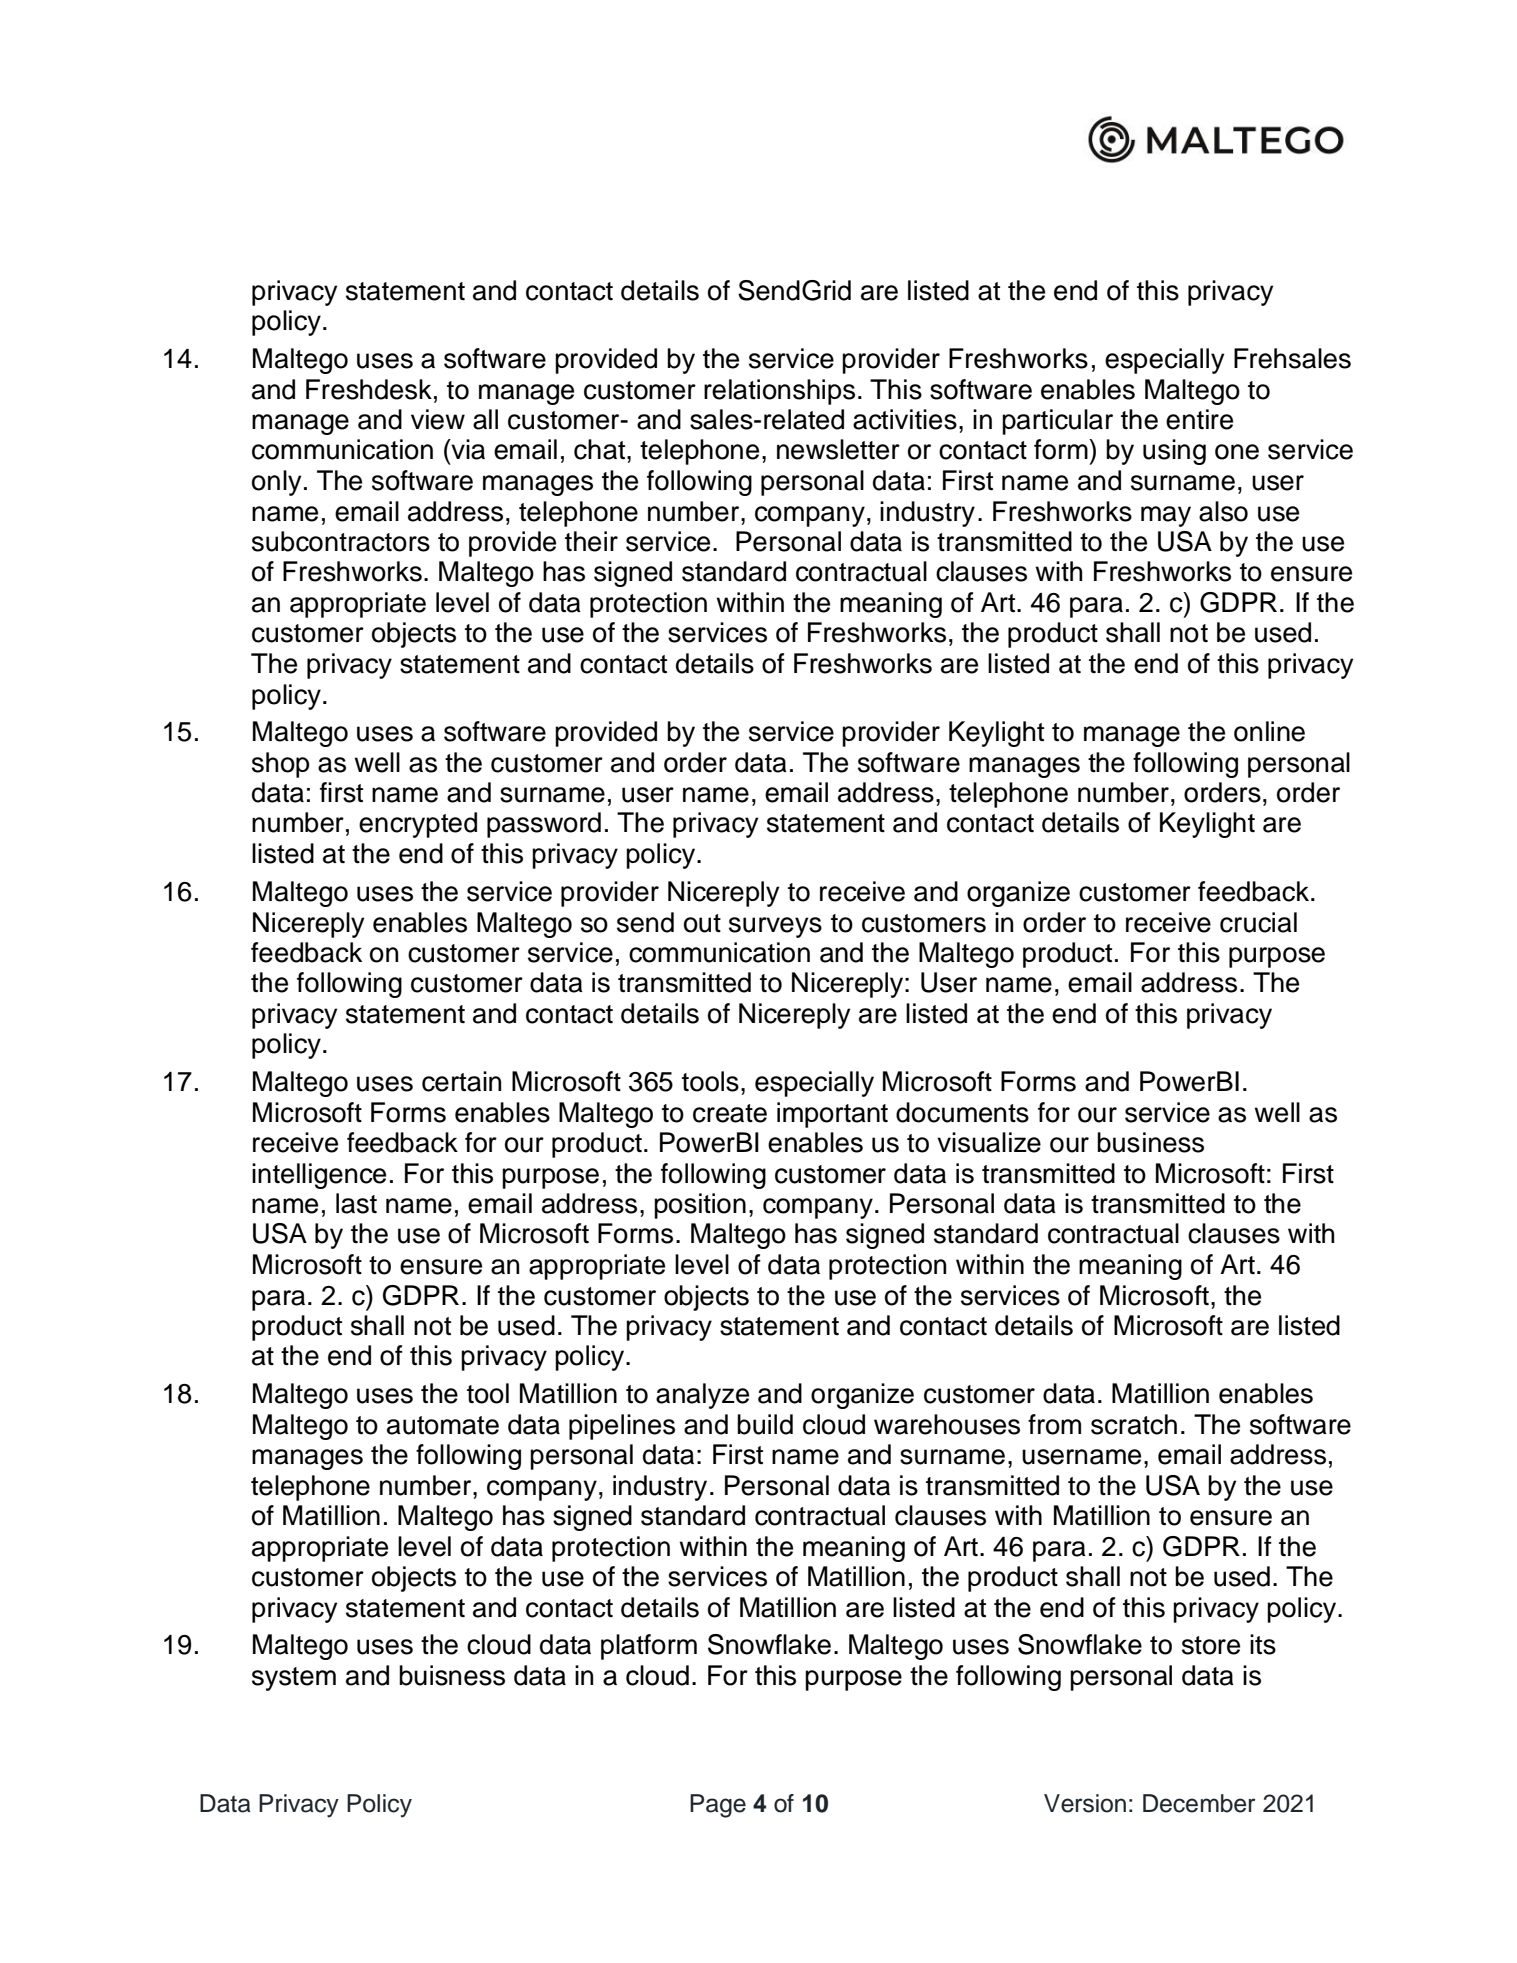 The width and height of the page is (1517, 1963). What do you see at coordinates (452, 1675) in the page?
I see `buisness` at bounding box center [452, 1675].
